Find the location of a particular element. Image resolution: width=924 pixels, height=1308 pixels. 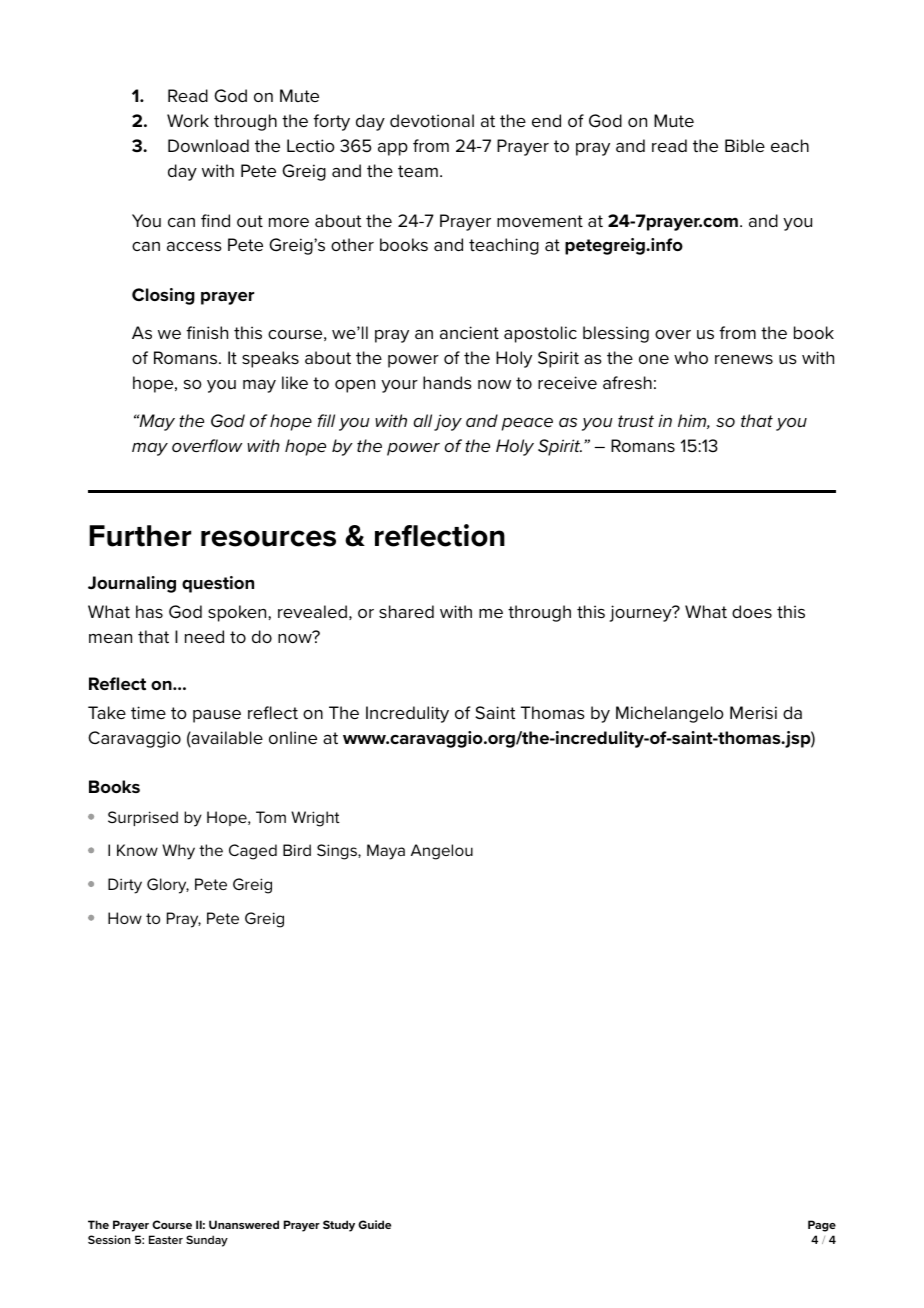

Michelangelo is located at coordinates (670, 714).
